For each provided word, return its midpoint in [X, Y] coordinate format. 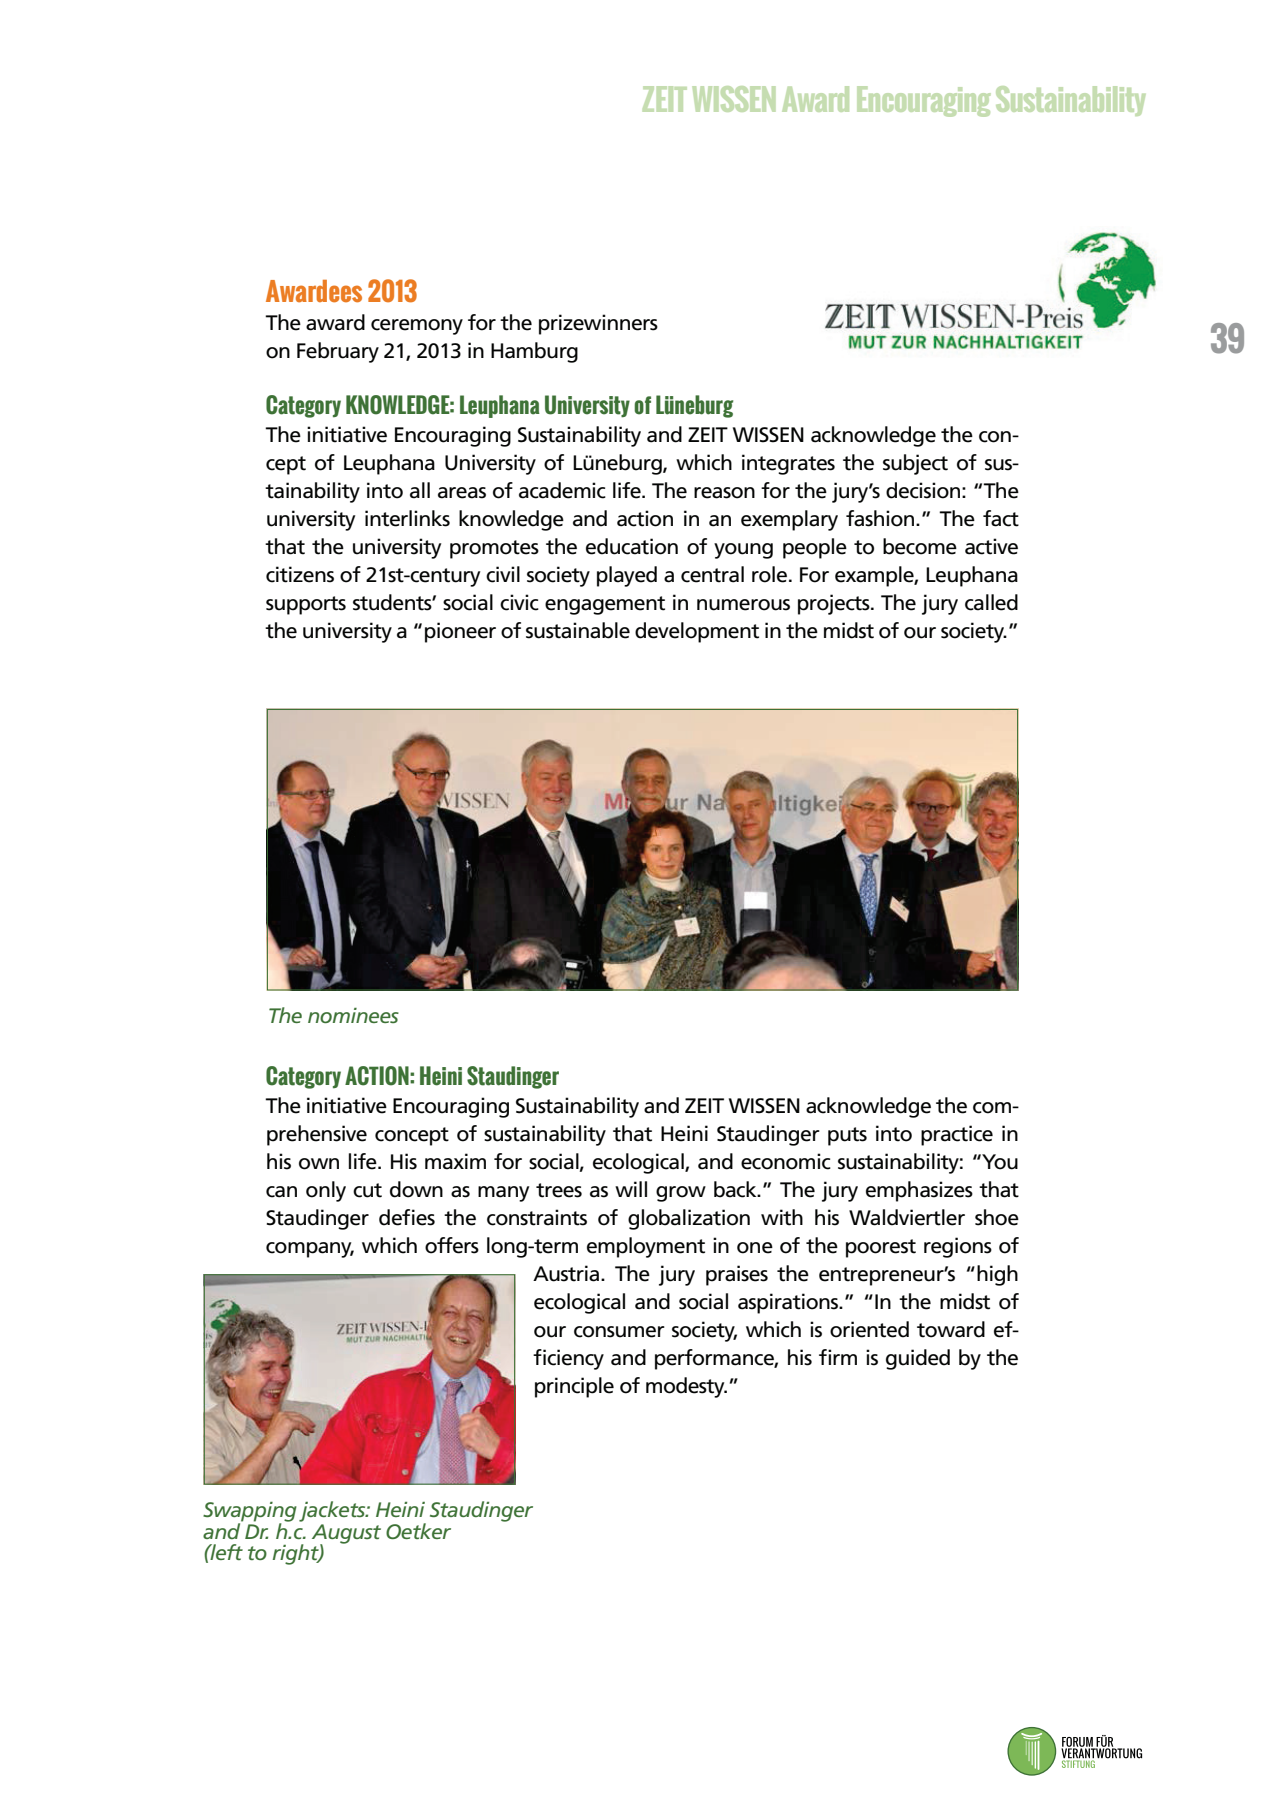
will [631, 1189]
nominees [353, 1015]
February [338, 352]
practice [957, 1135]
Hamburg [534, 352]
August [346, 1535]
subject [915, 464]
